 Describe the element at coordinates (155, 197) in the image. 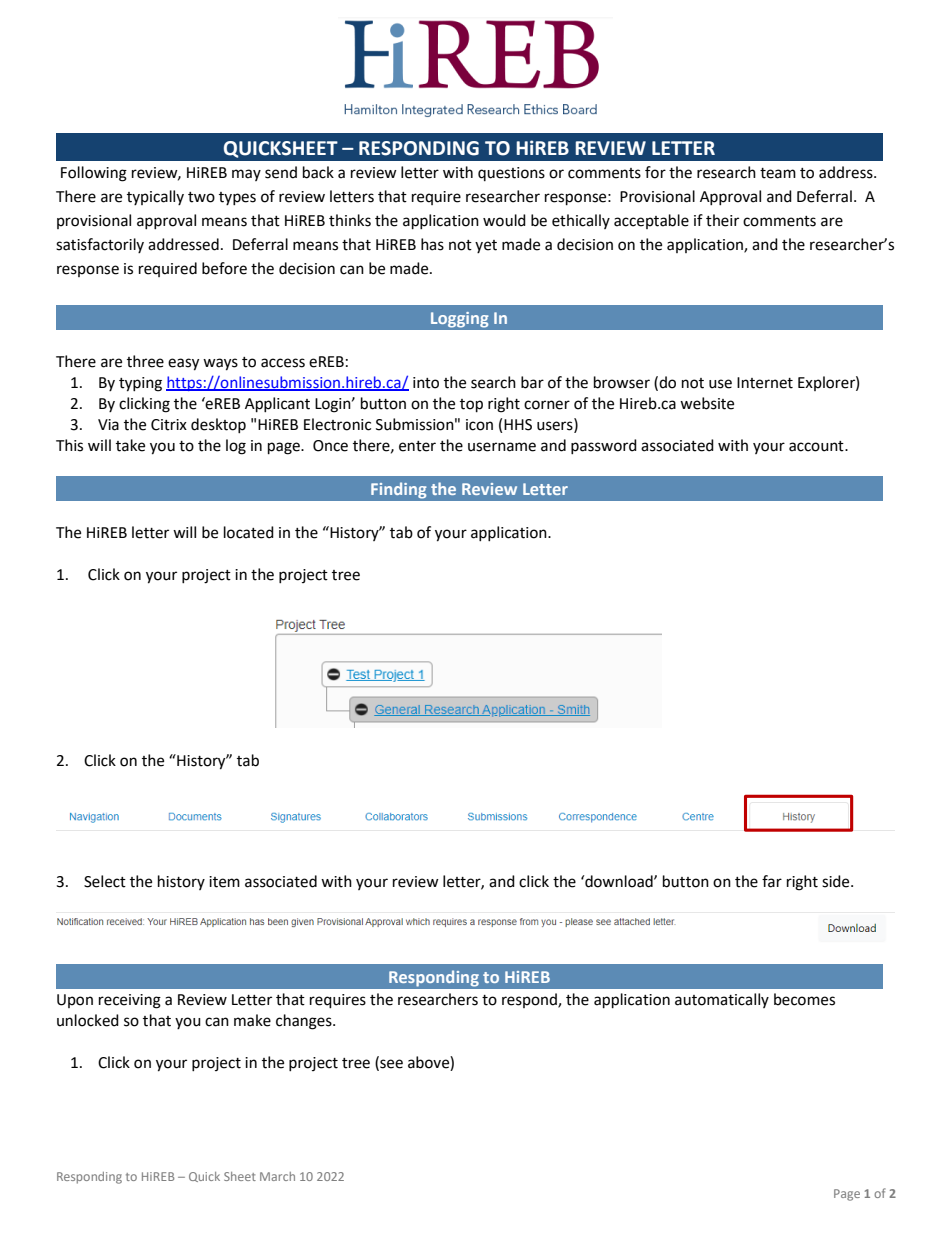

I see `typically` at that location.
